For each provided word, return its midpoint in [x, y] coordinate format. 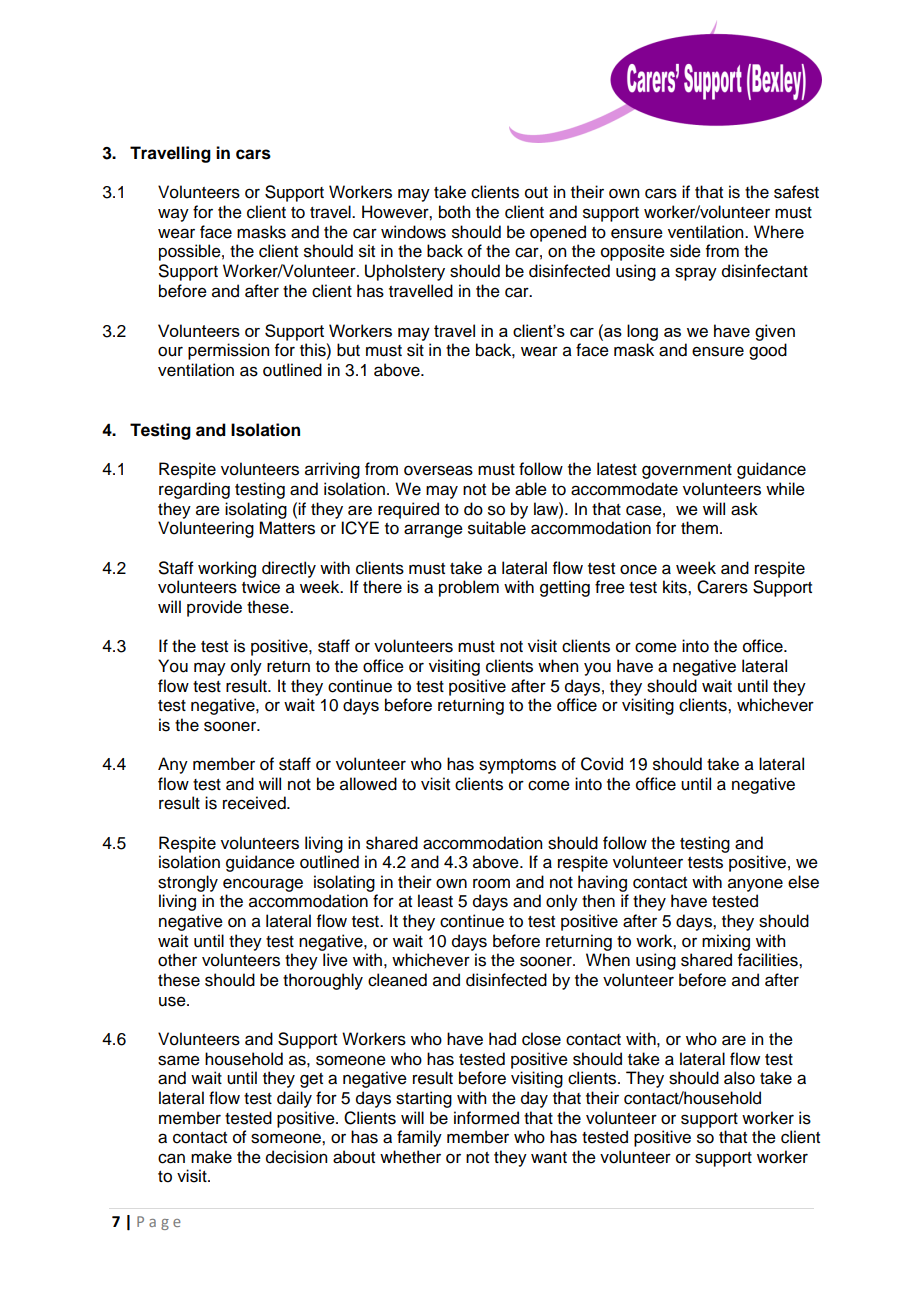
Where [779, 232]
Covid [602, 764]
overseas [438, 470]
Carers [722, 587]
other [177, 960]
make [211, 1157]
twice [261, 587]
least [435, 901]
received [255, 803]
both [454, 212]
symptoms [517, 766]
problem [469, 588]
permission [228, 351]
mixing [726, 942]
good [768, 351]
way [173, 215]
